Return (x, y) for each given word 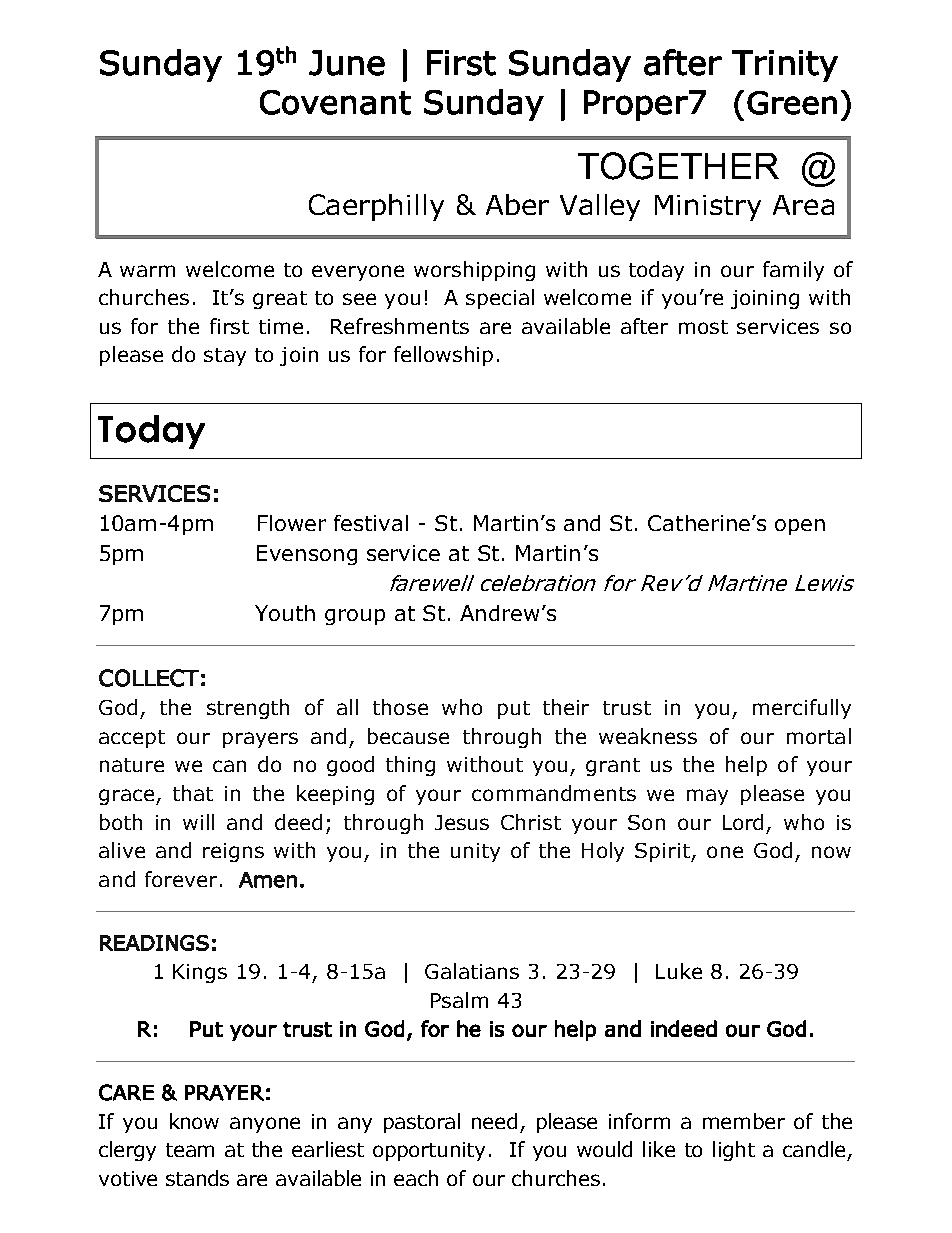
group (355, 617)
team (190, 1150)
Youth (285, 613)
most (703, 327)
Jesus (462, 822)
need (494, 1121)
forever (181, 879)
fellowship (443, 356)
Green (792, 103)
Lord (743, 822)
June (347, 63)
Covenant (335, 102)
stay (225, 357)
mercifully (802, 709)
